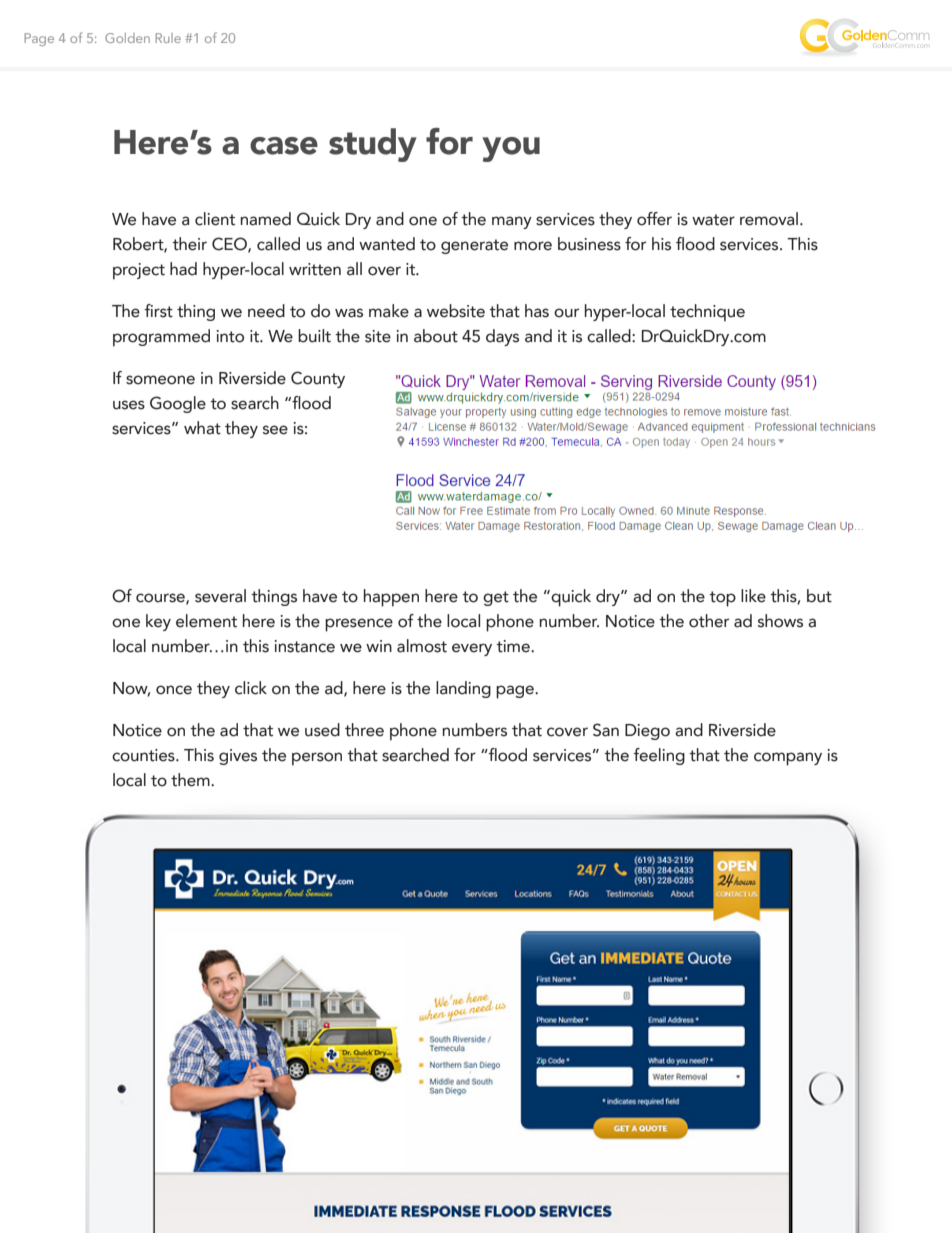 The image size is (952, 1233). What do you see at coordinates (713, 220) in the screenshot?
I see `water` at bounding box center [713, 220].
